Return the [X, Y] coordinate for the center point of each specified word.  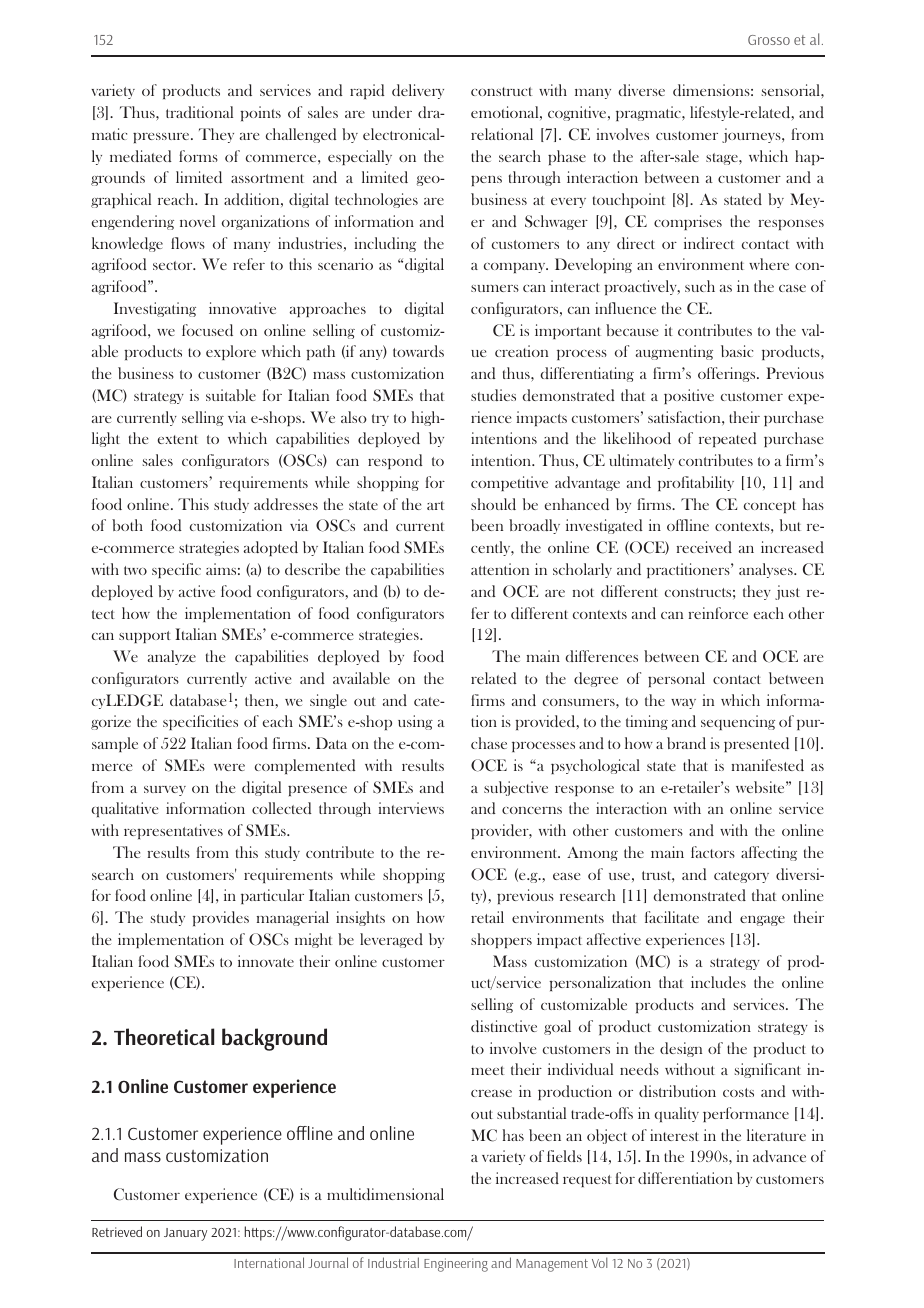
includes [718, 982]
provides [220, 918]
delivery [418, 91]
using [415, 722]
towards [418, 351]
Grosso [769, 40]
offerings [728, 374]
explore [231, 352]
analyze [172, 657]
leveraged [391, 940]
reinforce [718, 613]
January [185, 1234]
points [260, 113]
